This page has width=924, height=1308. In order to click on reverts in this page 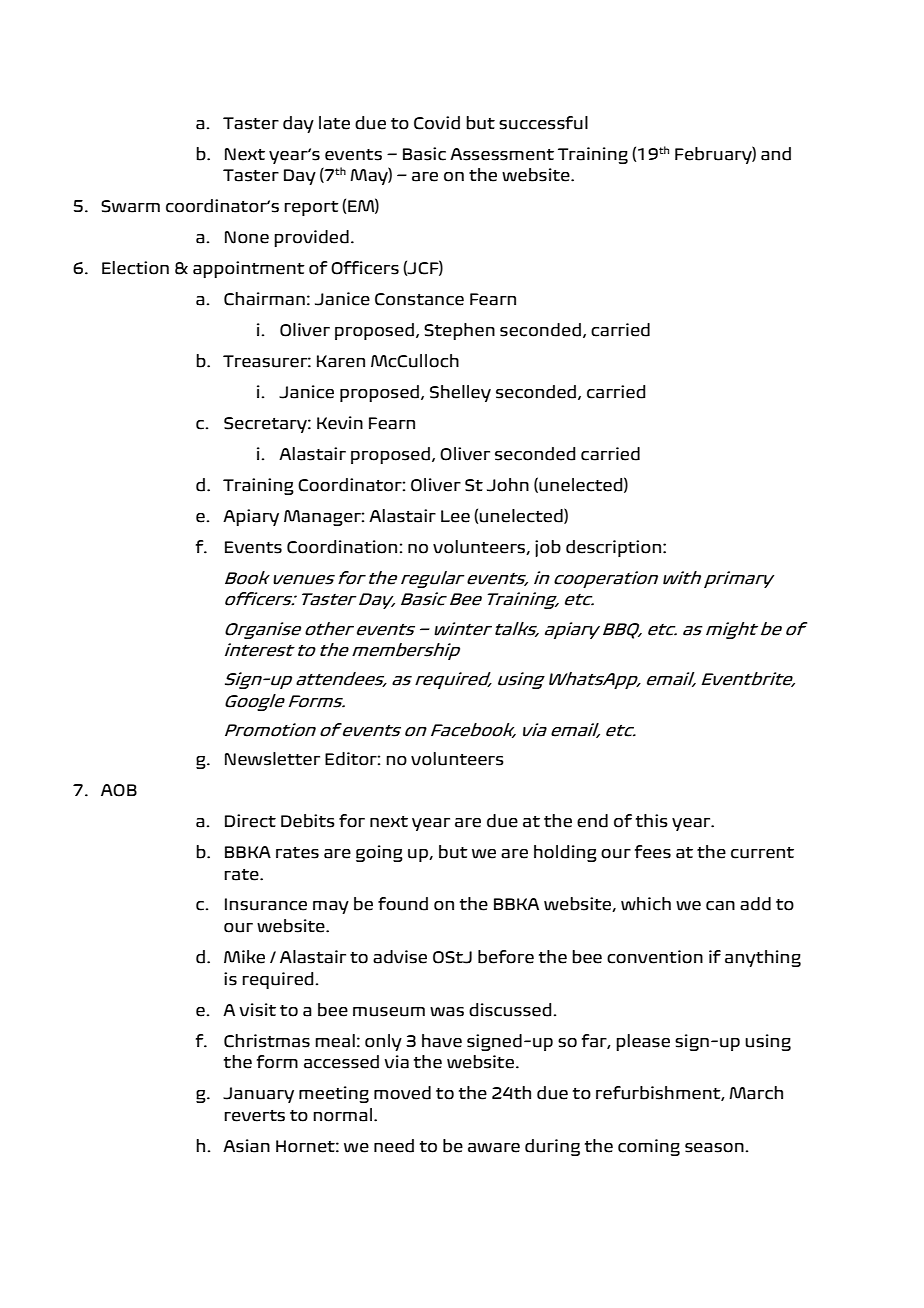, I will do `click(254, 1116)`.
